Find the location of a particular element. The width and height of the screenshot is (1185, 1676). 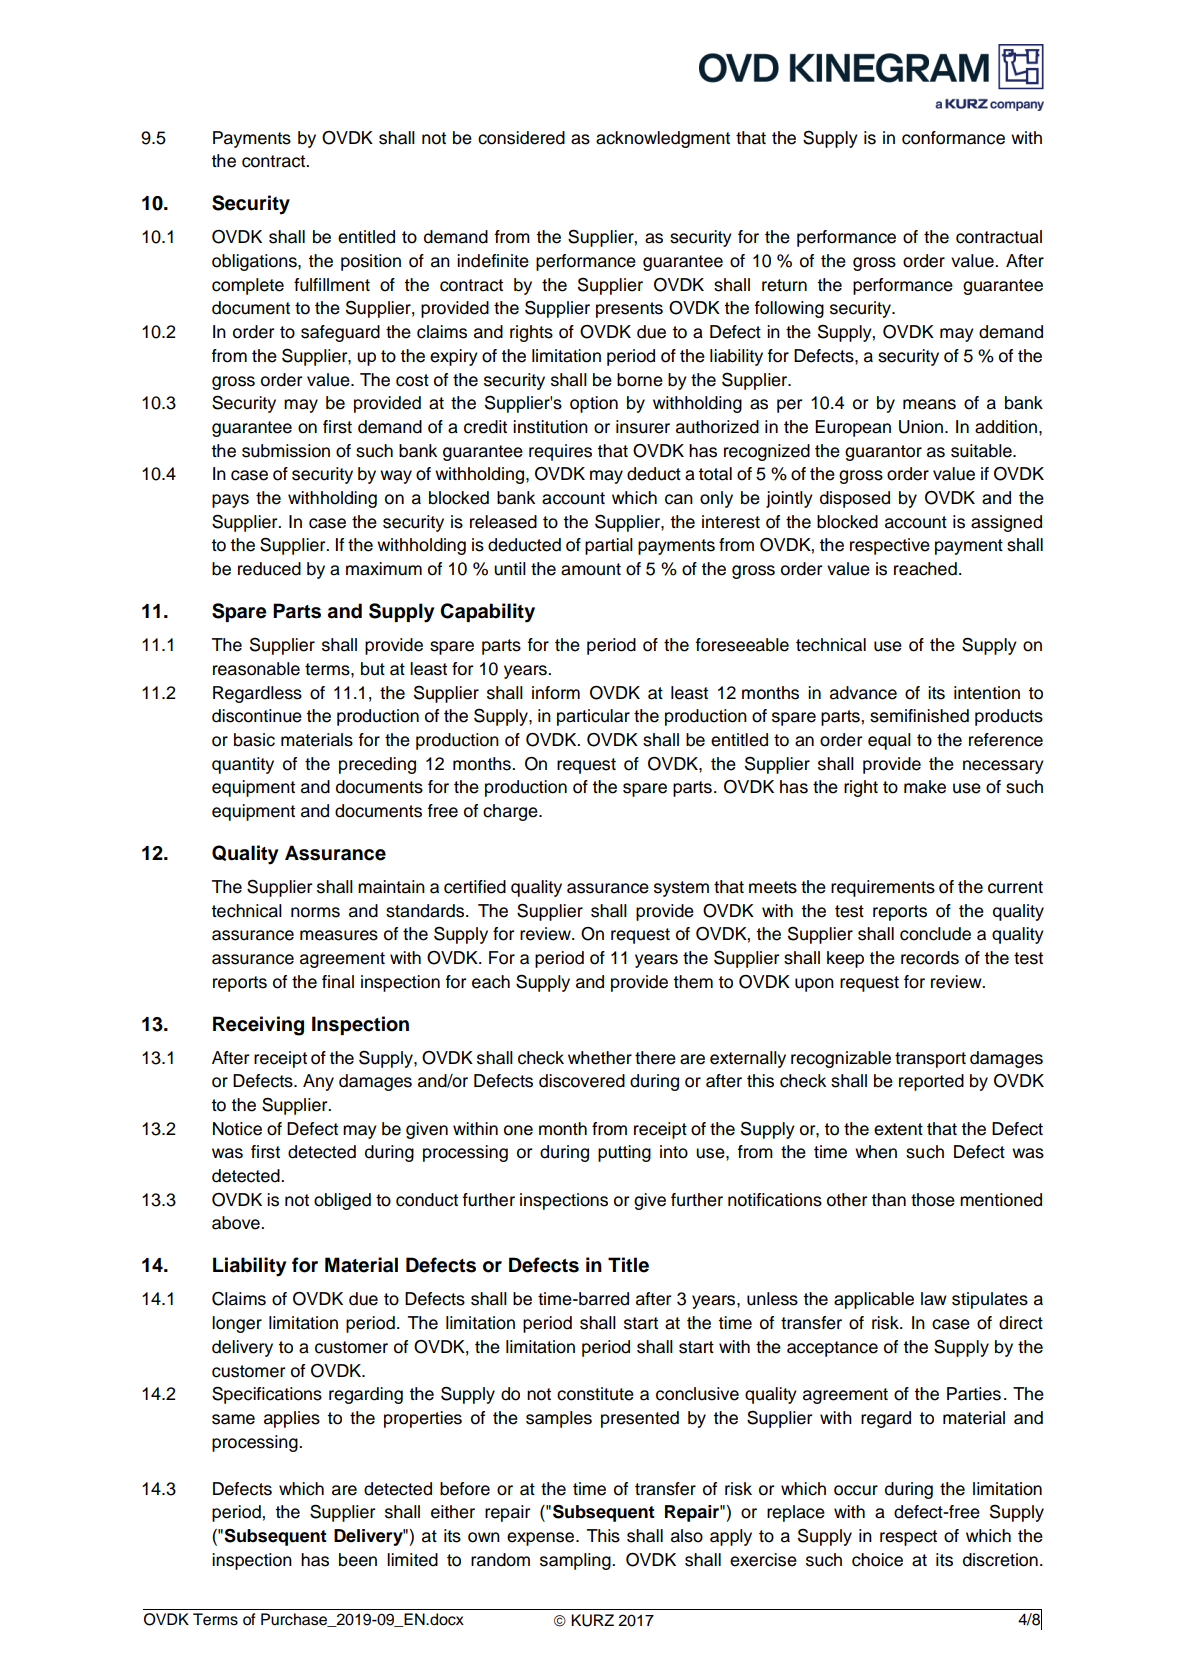

longer is located at coordinates (237, 1324).
